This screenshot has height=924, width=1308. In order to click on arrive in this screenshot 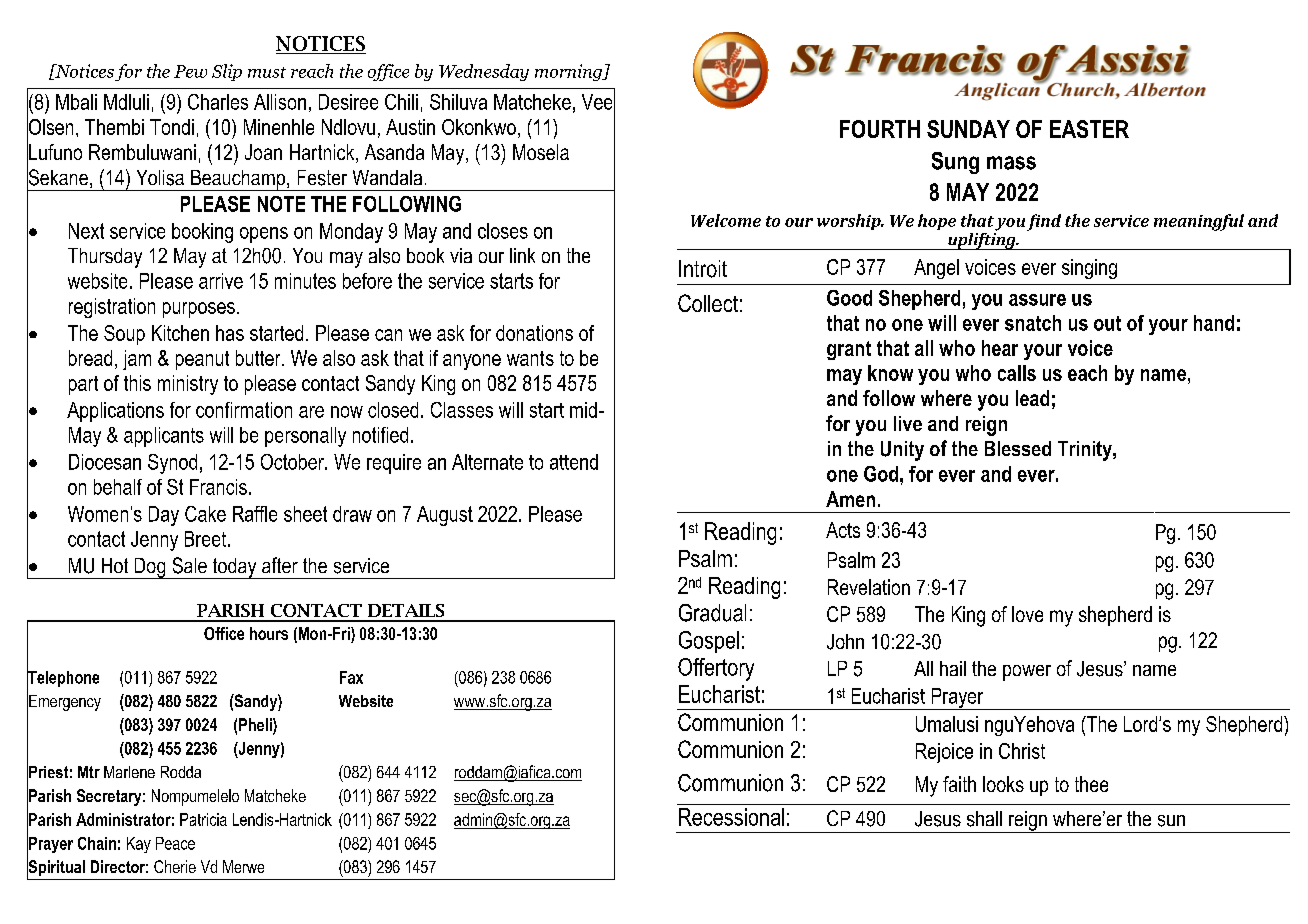, I will do `click(221, 281)`.
